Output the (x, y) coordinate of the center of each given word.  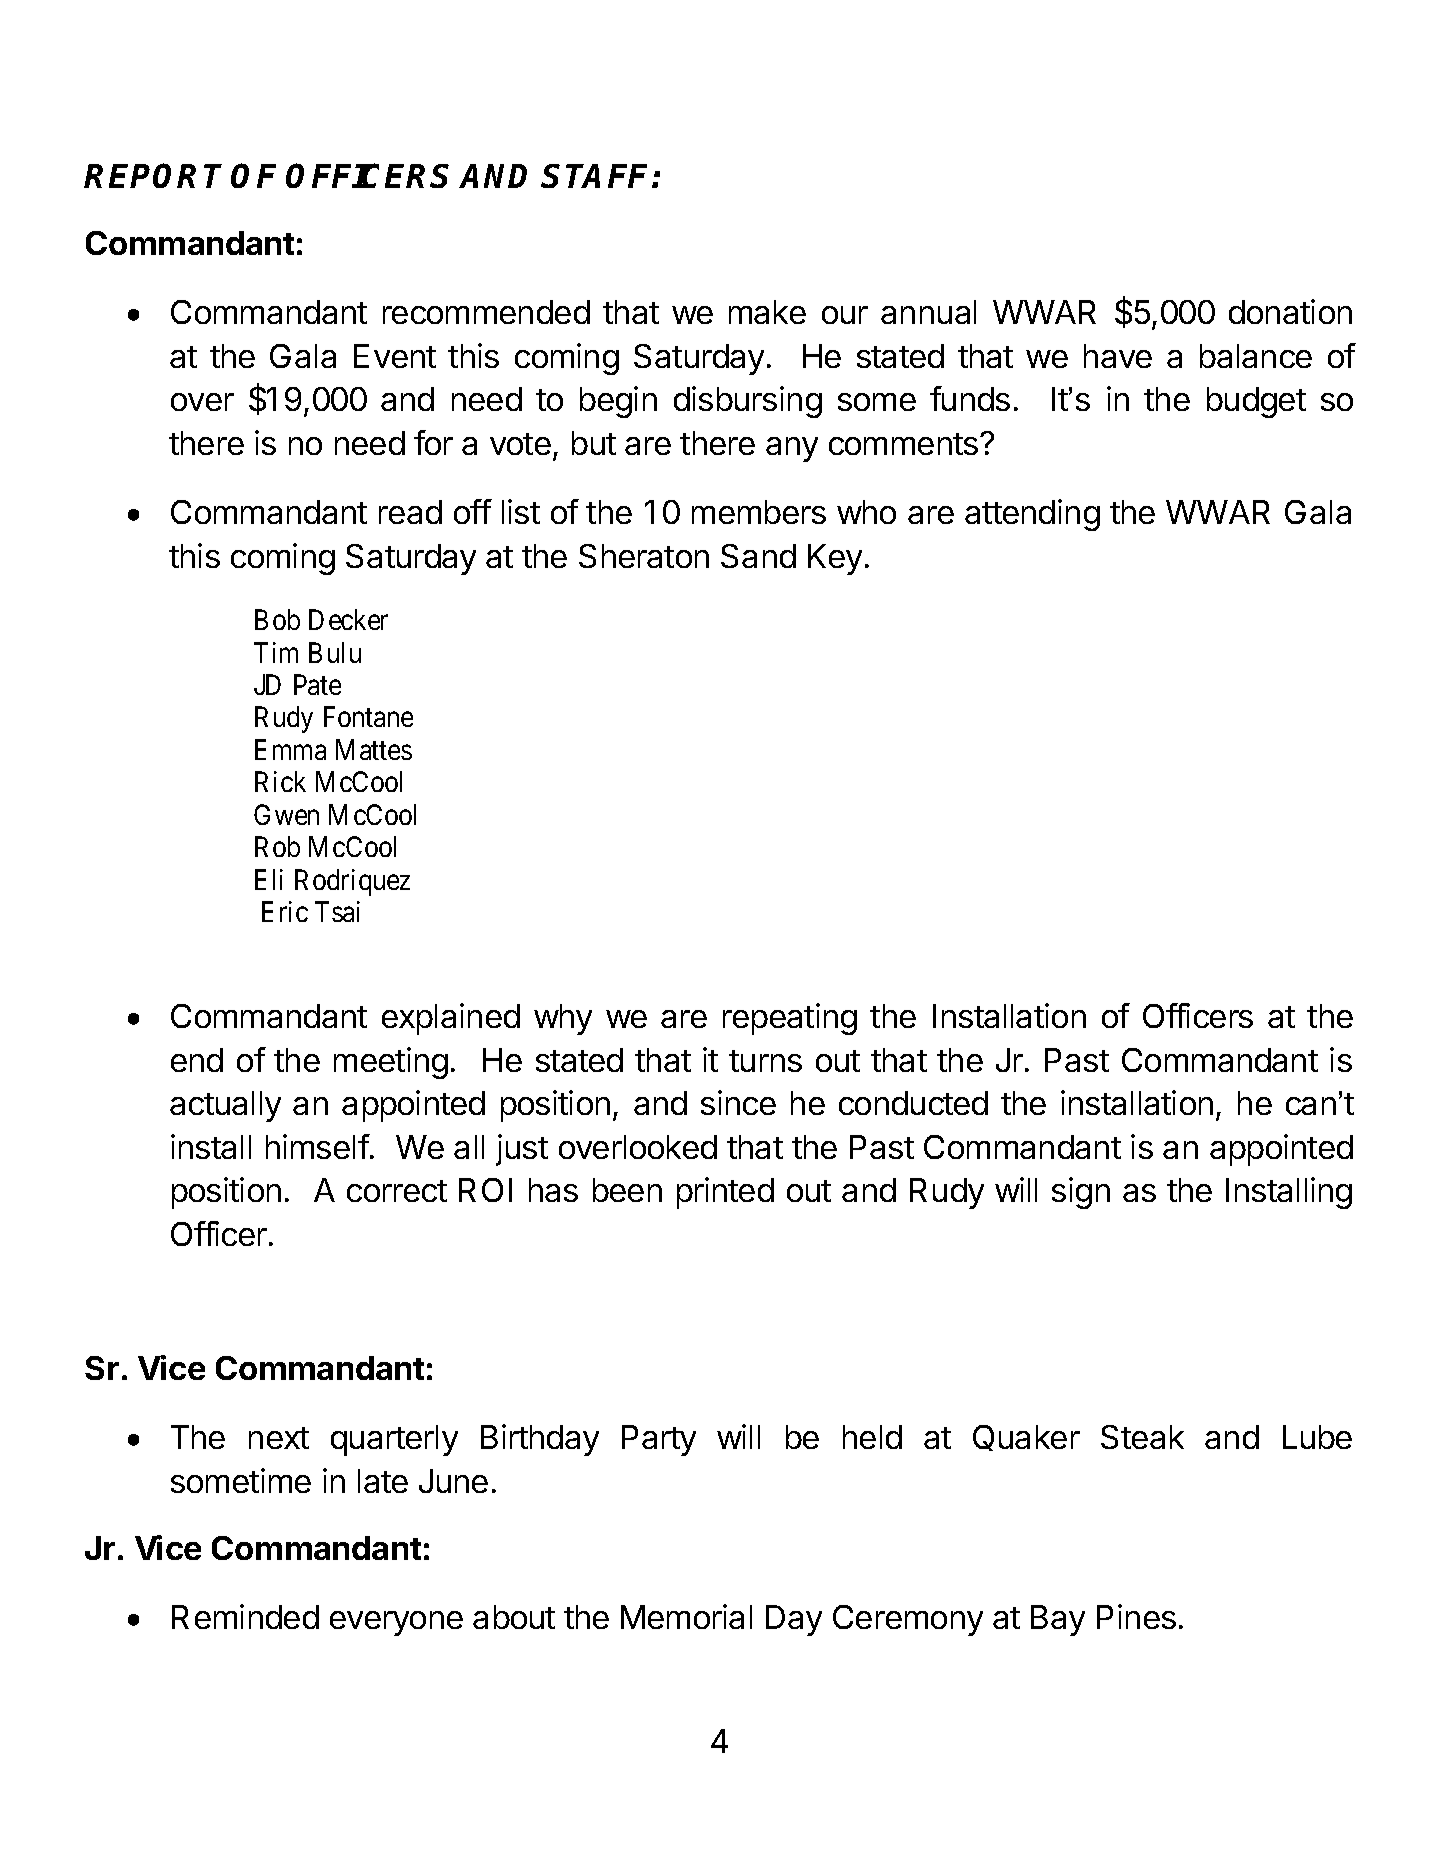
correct (397, 1191)
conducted (913, 1103)
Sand (758, 556)
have (1118, 356)
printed (725, 1193)
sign (1081, 1193)
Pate (317, 684)
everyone (396, 1623)
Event (395, 356)
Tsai (337, 911)
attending (1032, 515)
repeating (790, 1019)
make (767, 312)
